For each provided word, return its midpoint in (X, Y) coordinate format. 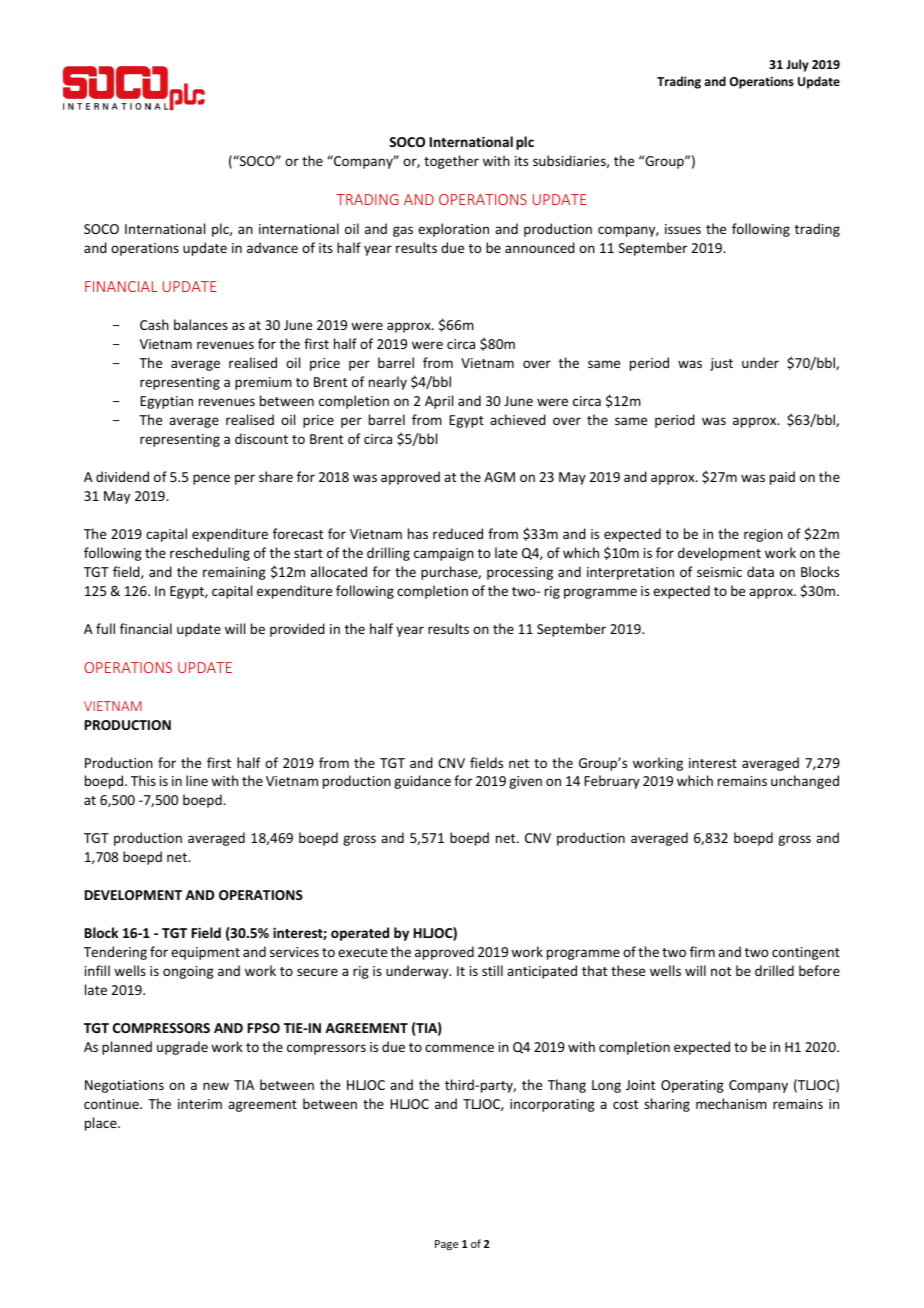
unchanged (805, 782)
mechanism (731, 1103)
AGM (499, 477)
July (797, 65)
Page (446, 1245)
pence (211, 479)
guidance (422, 782)
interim (200, 1104)
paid (782, 478)
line (197, 780)
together (451, 162)
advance (272, 247)
